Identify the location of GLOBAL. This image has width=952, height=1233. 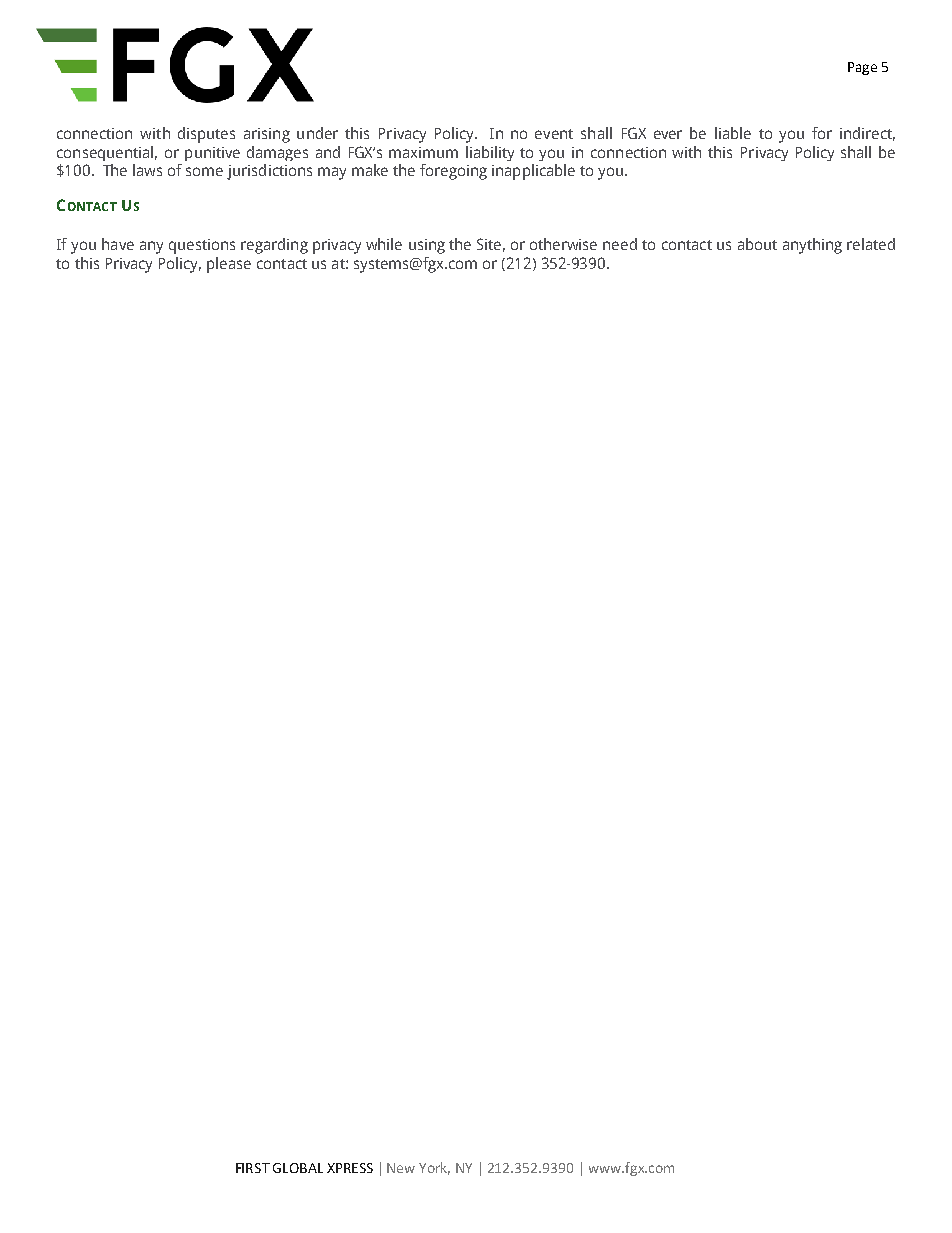
(298, 1168).
